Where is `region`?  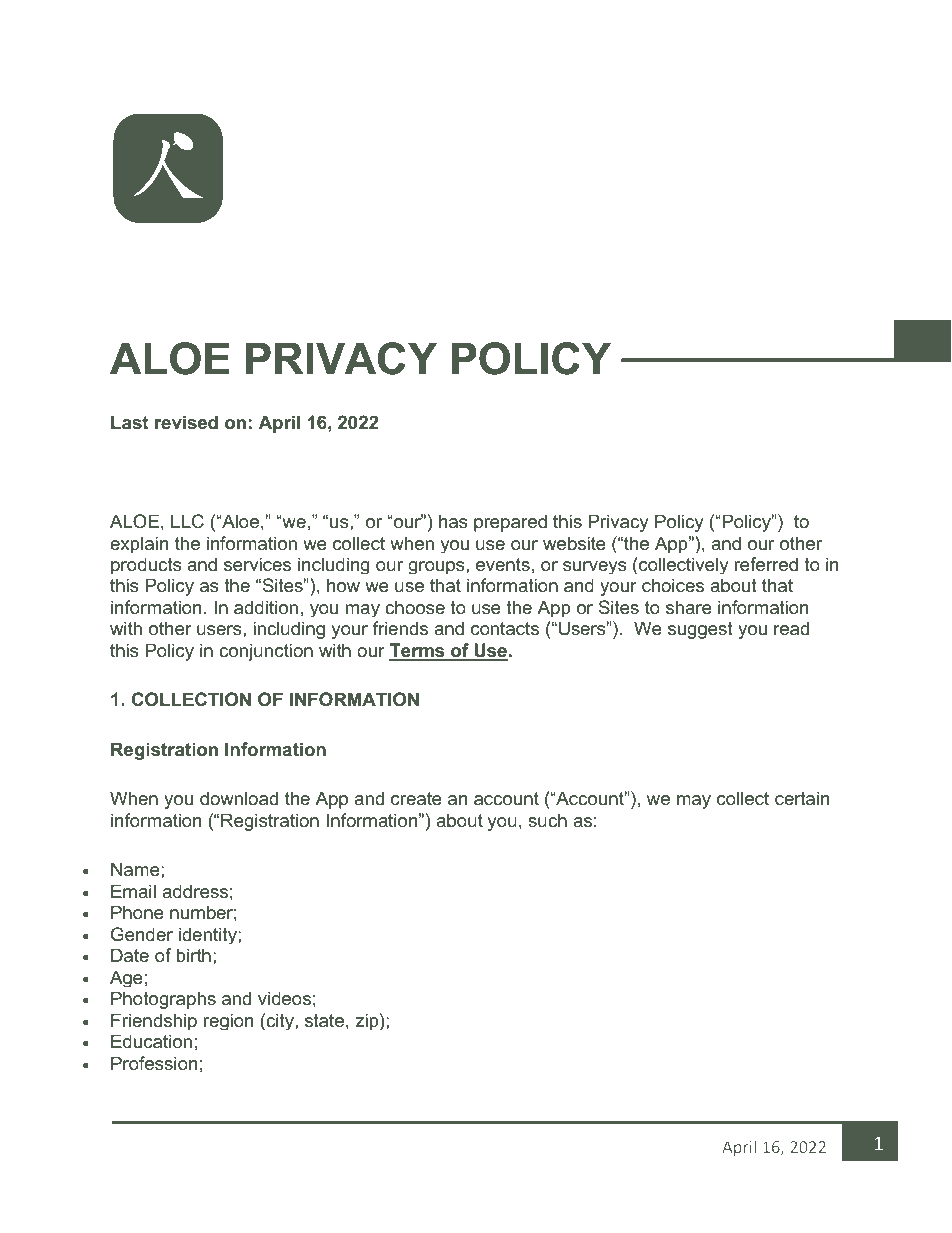 region is located at coordinates (228, 1021).
